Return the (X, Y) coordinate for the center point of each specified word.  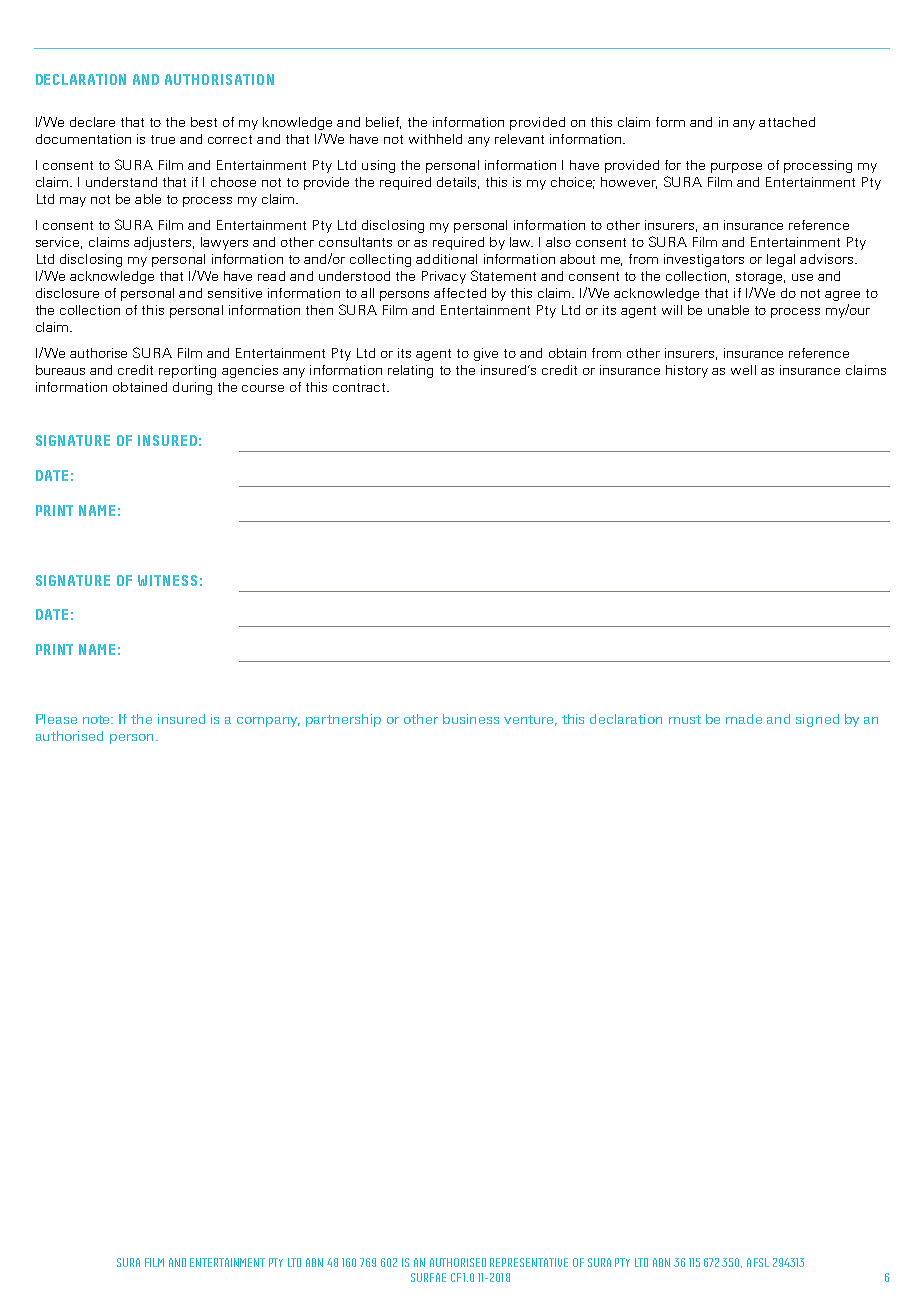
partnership (343, 720)
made (744, 719)
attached (787, 122)
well (743, 370)
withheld (435, 139)
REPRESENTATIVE (529, 1262)
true (163, 139)
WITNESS (167, 580)
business (471, 719)
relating (410, 371)
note (98, 719)
